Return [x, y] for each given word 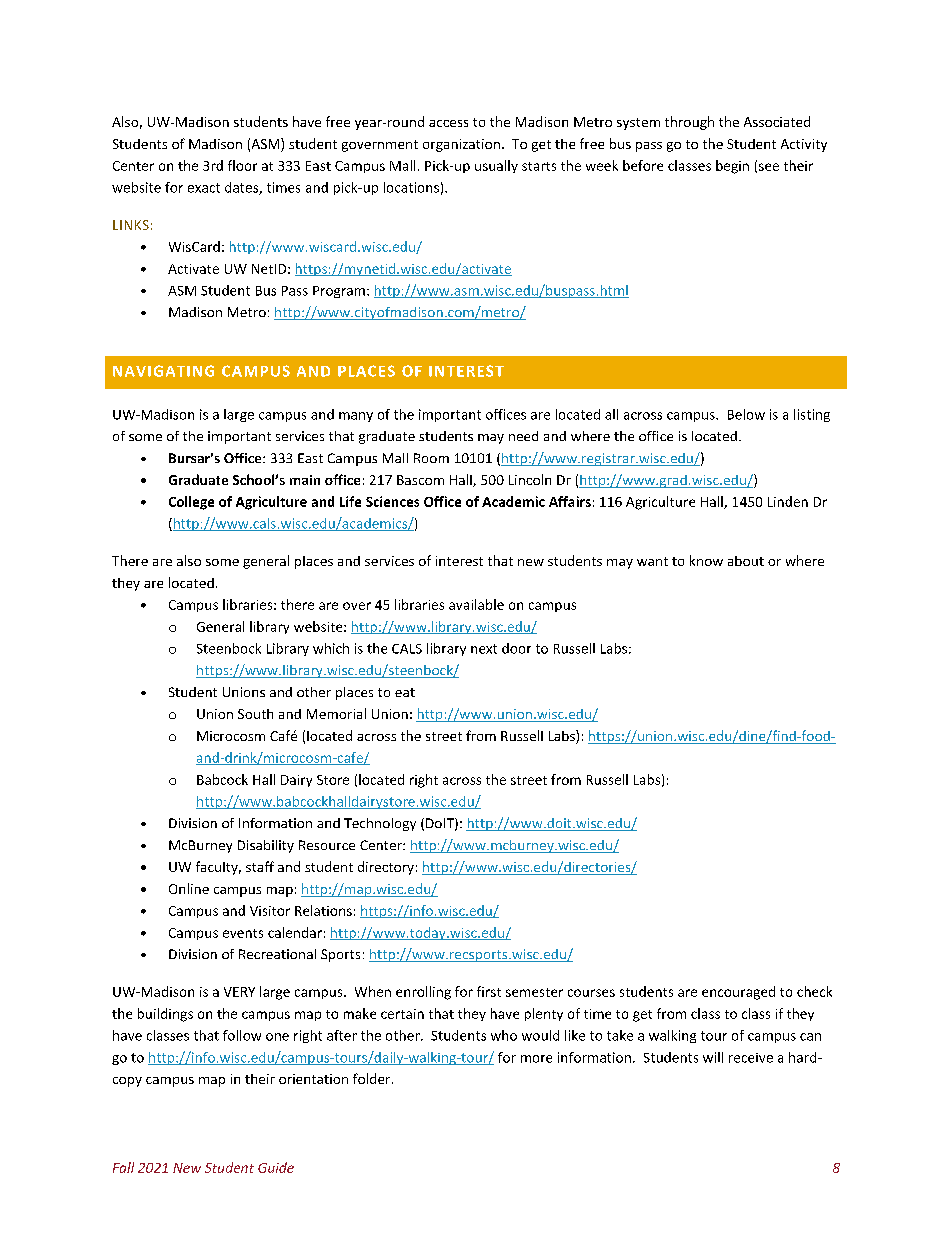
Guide [276, 1167]
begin [732, 167]
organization [461, 145]
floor [242, 165]
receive [751, 1058]
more [536, 1059]
